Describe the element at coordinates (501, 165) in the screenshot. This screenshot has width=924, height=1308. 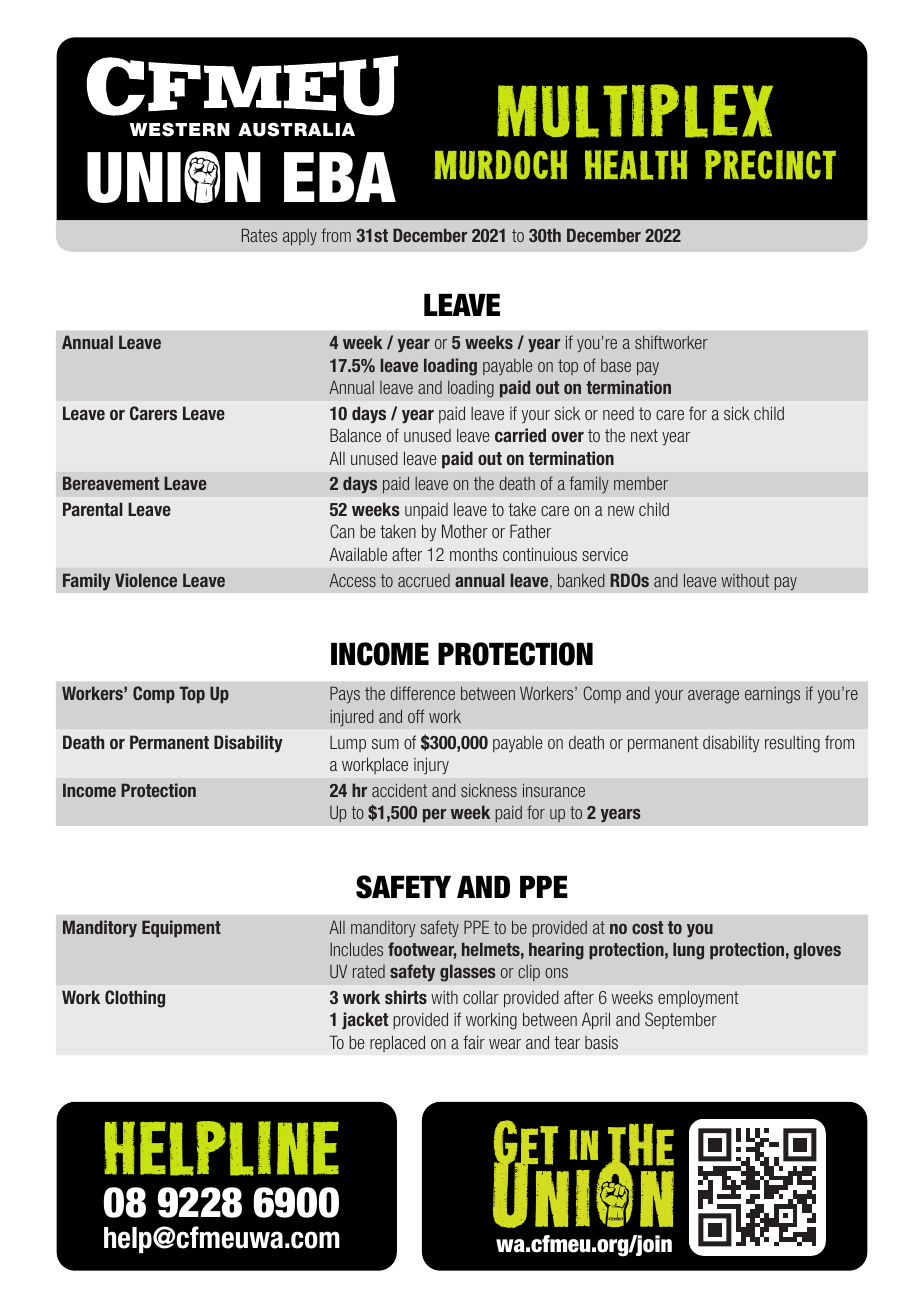
I see `murdoch` at that location.
